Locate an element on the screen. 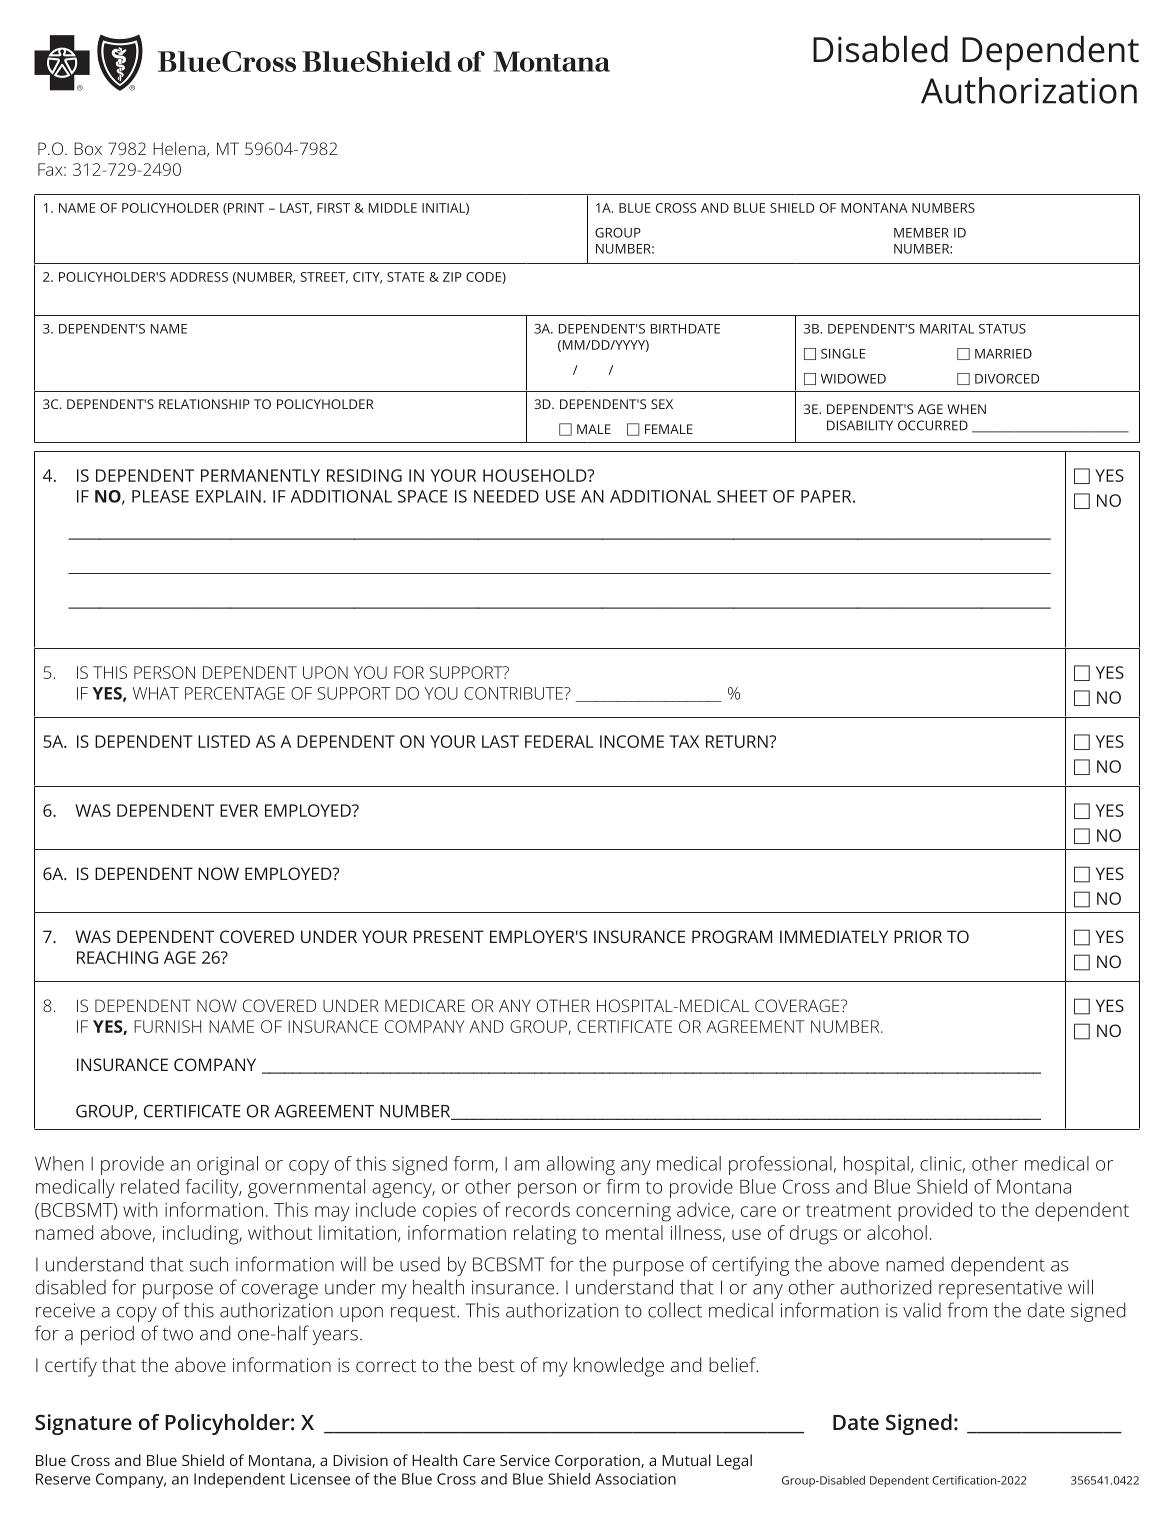 Image resolution: width=1174 pixels, height=1519 pixels. Service is located at coordinates (525, 1460).
